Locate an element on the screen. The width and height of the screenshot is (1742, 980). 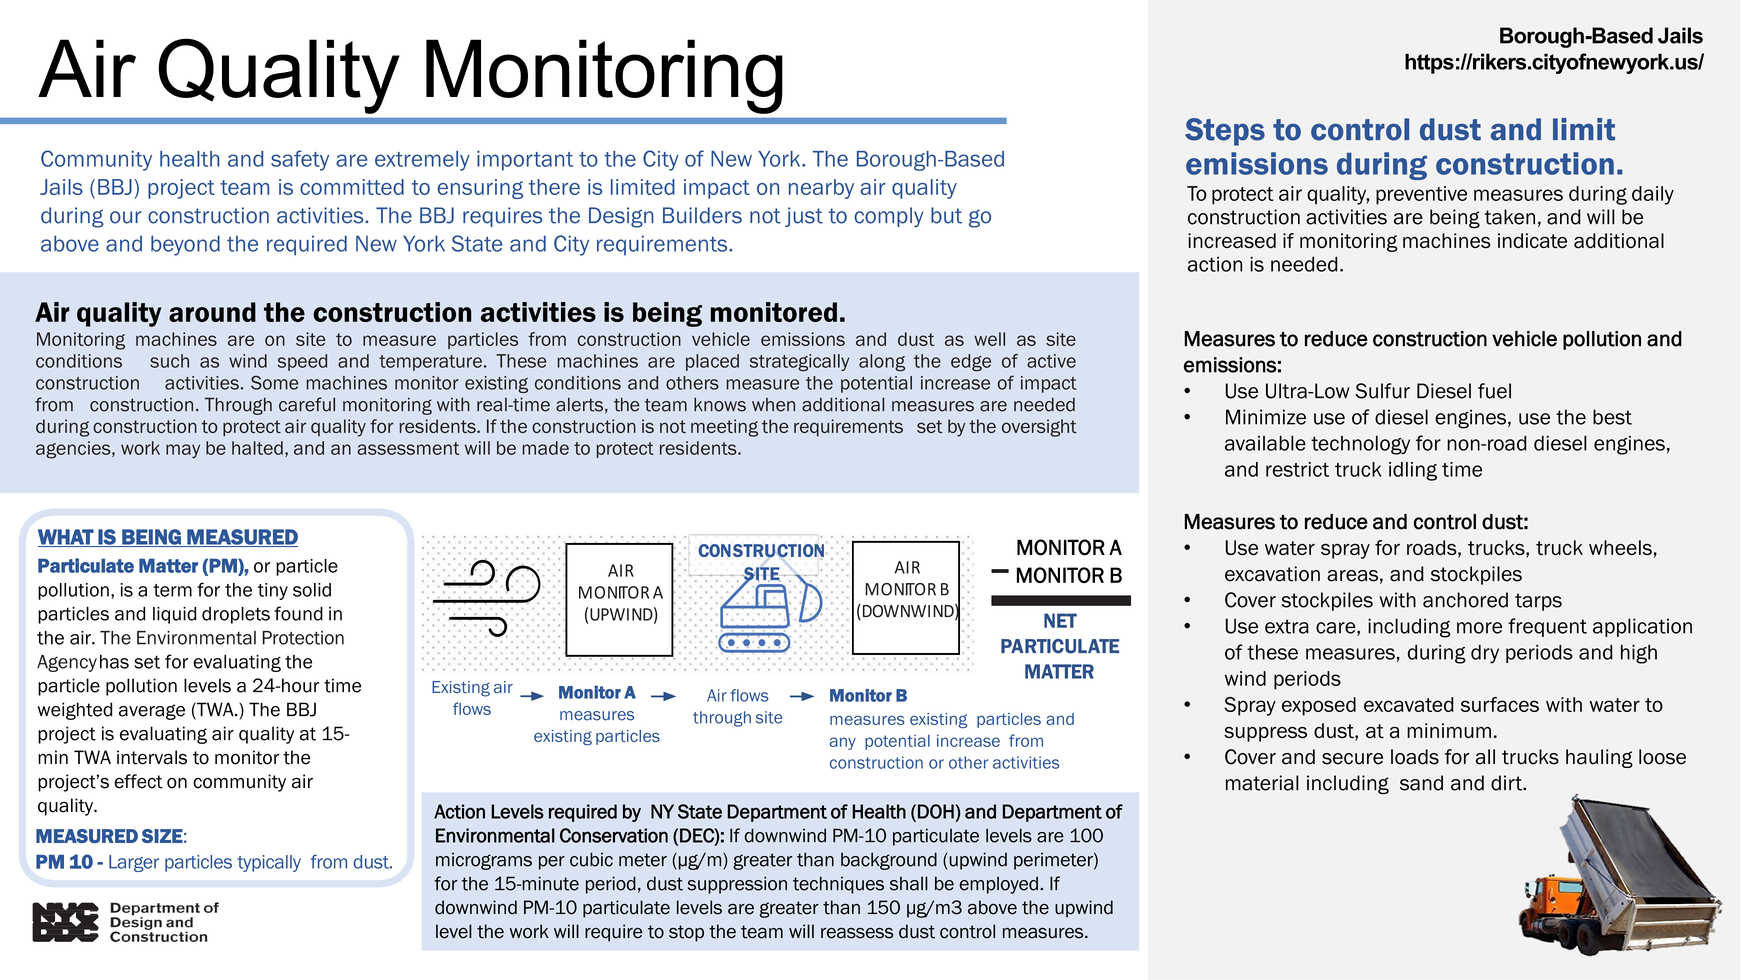
preventive is located at coordinates (1421, 195).
